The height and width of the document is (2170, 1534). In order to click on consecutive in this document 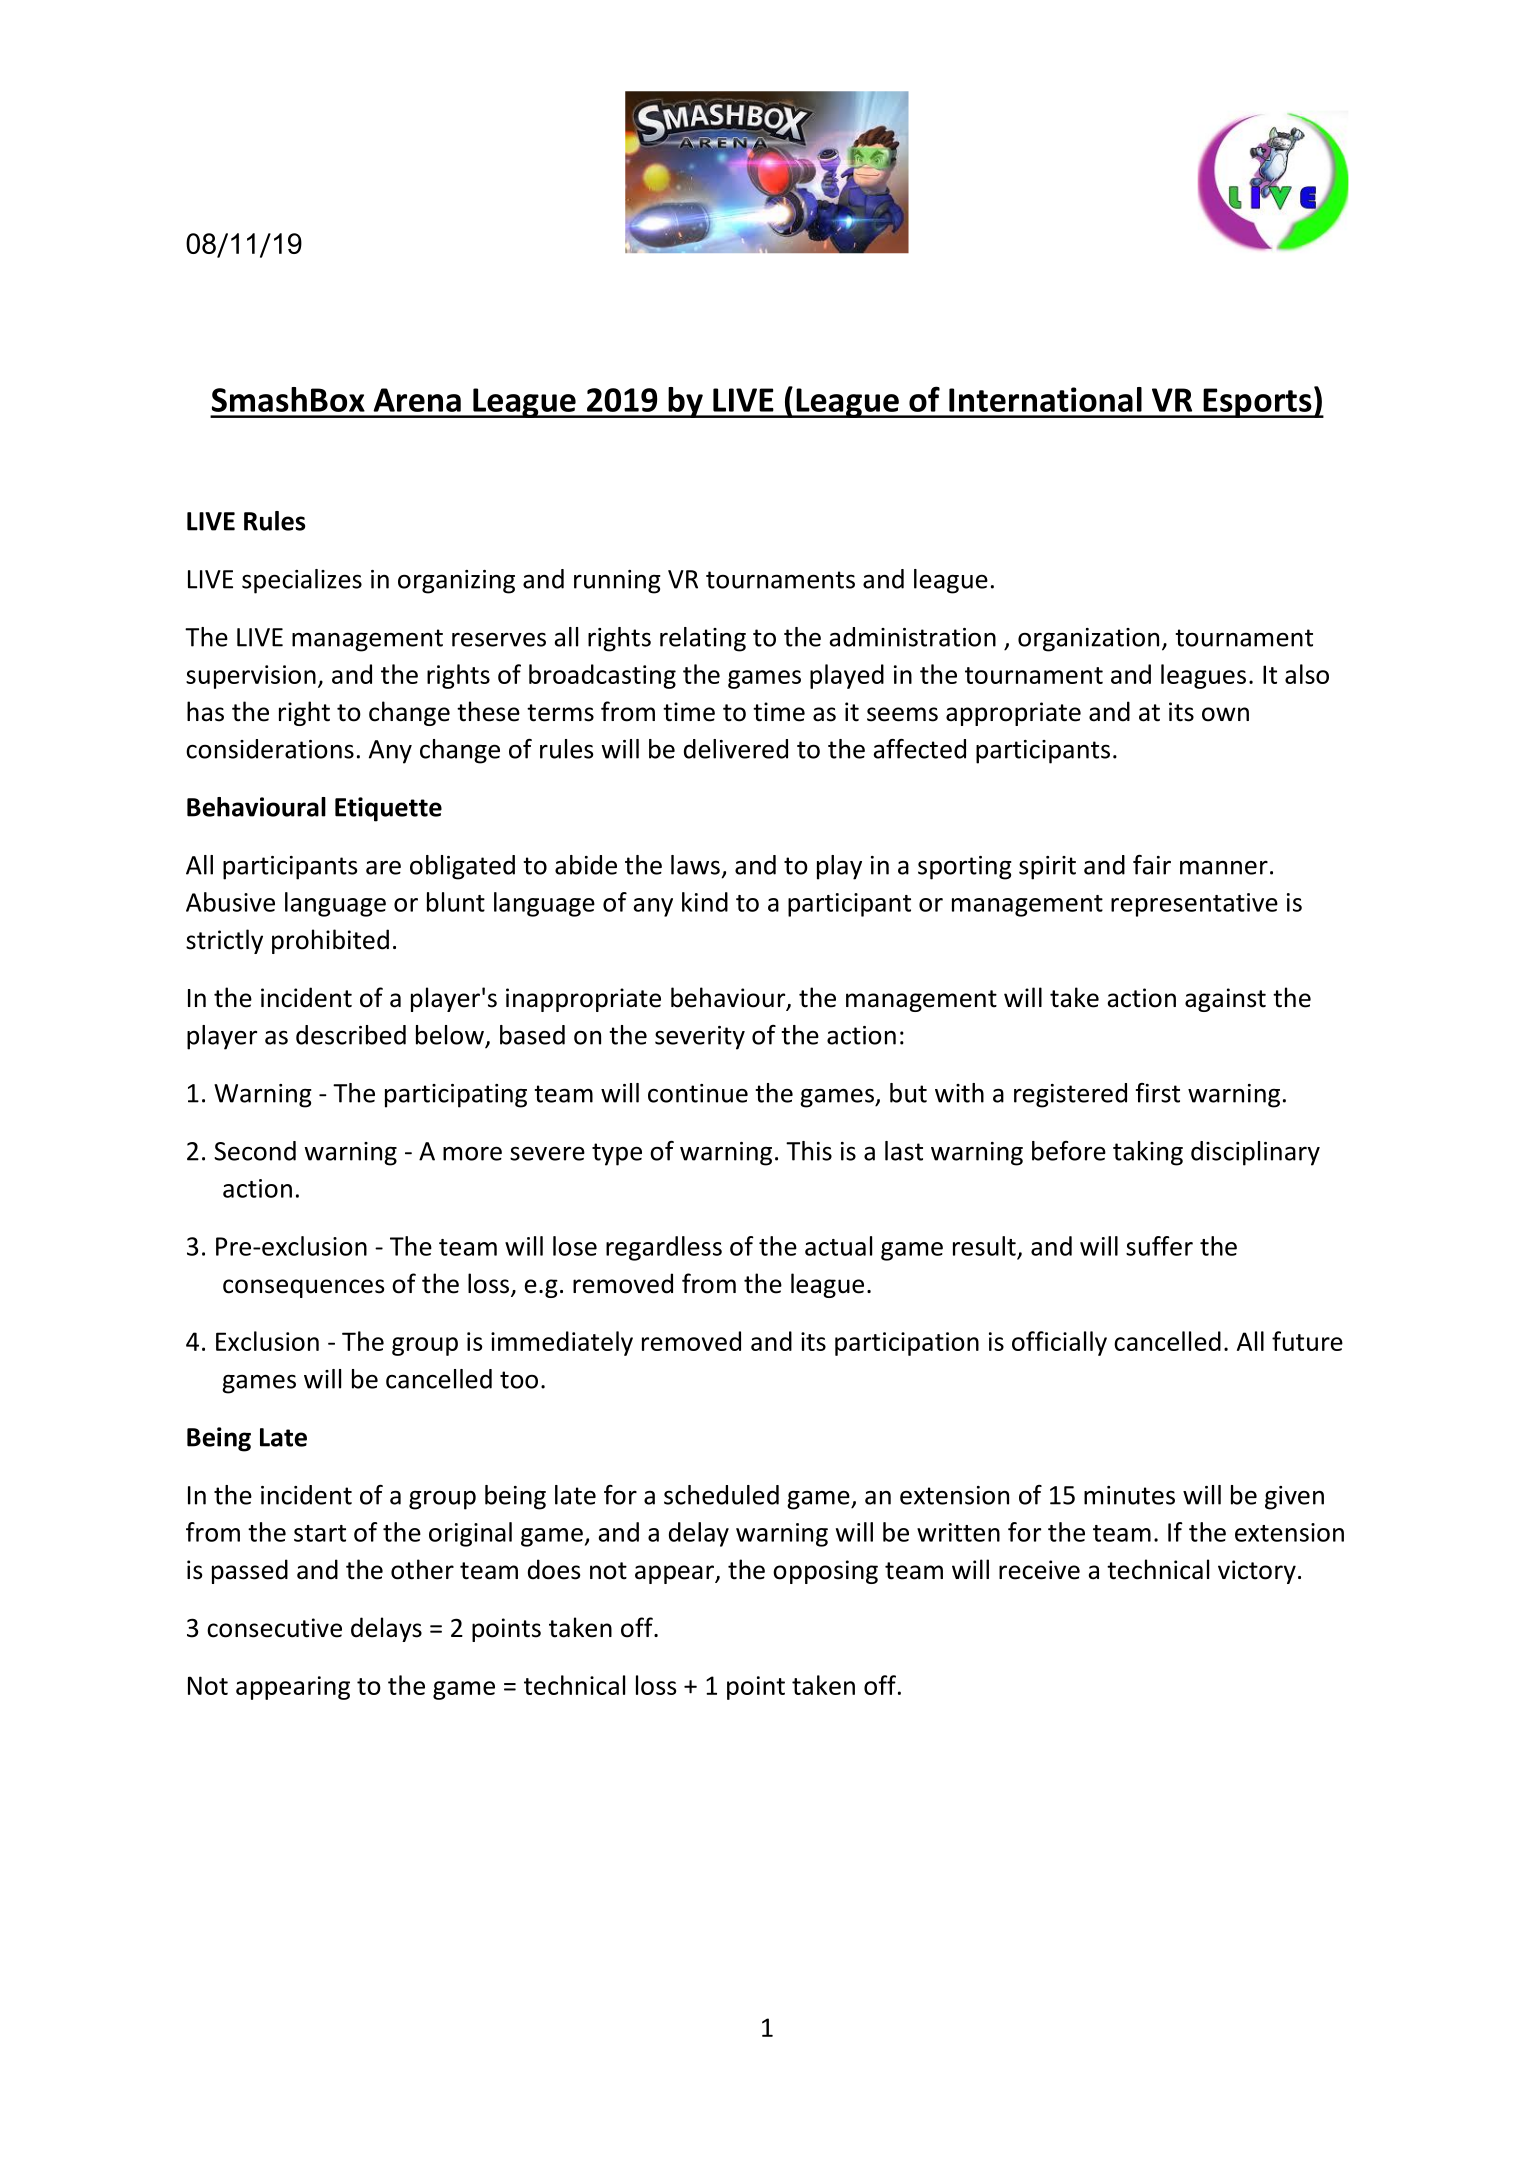, I will do `click(274, 1628)`.
